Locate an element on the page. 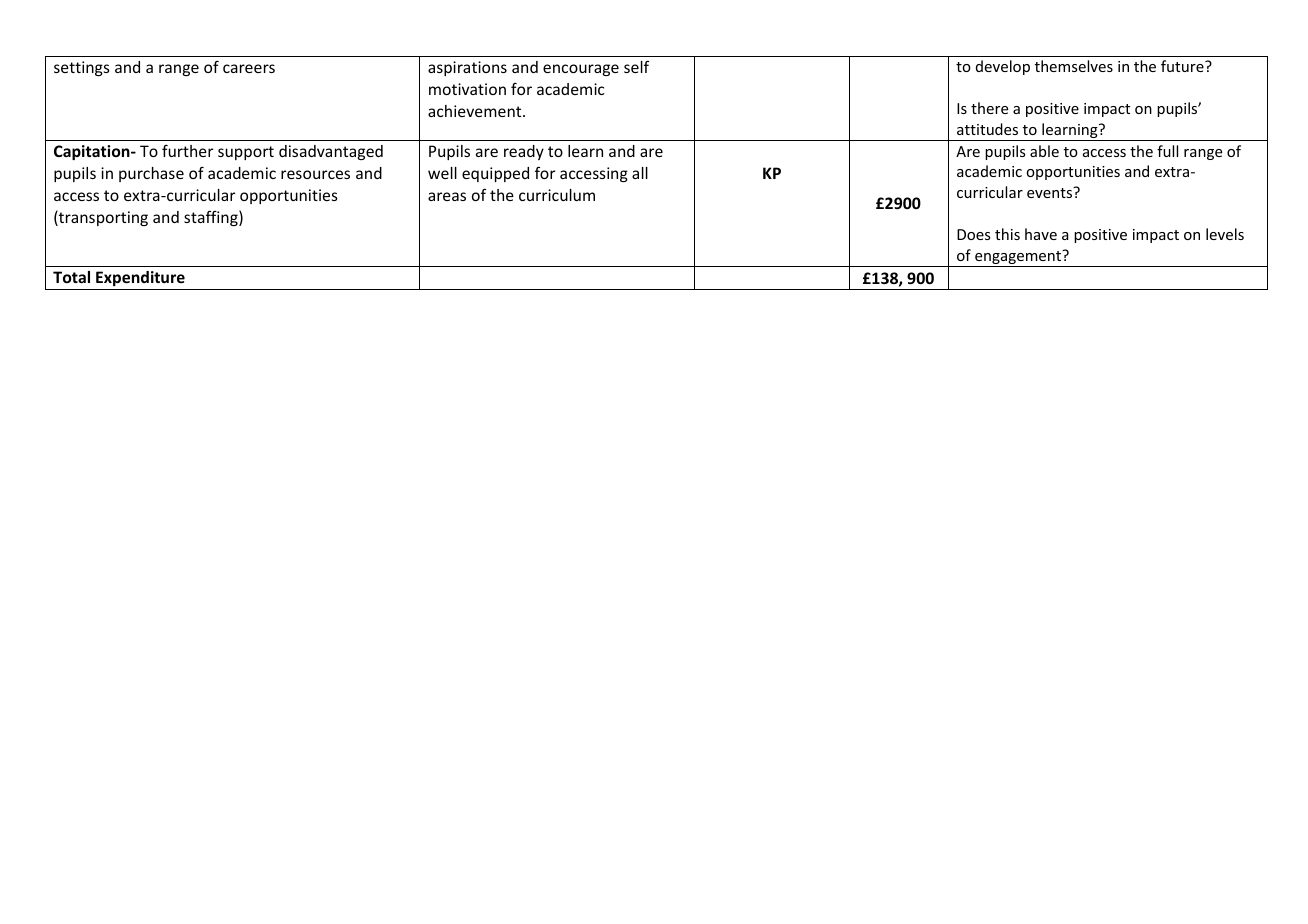 This image has height=924, width=1308. careers is located at coordinates (249, 68).
